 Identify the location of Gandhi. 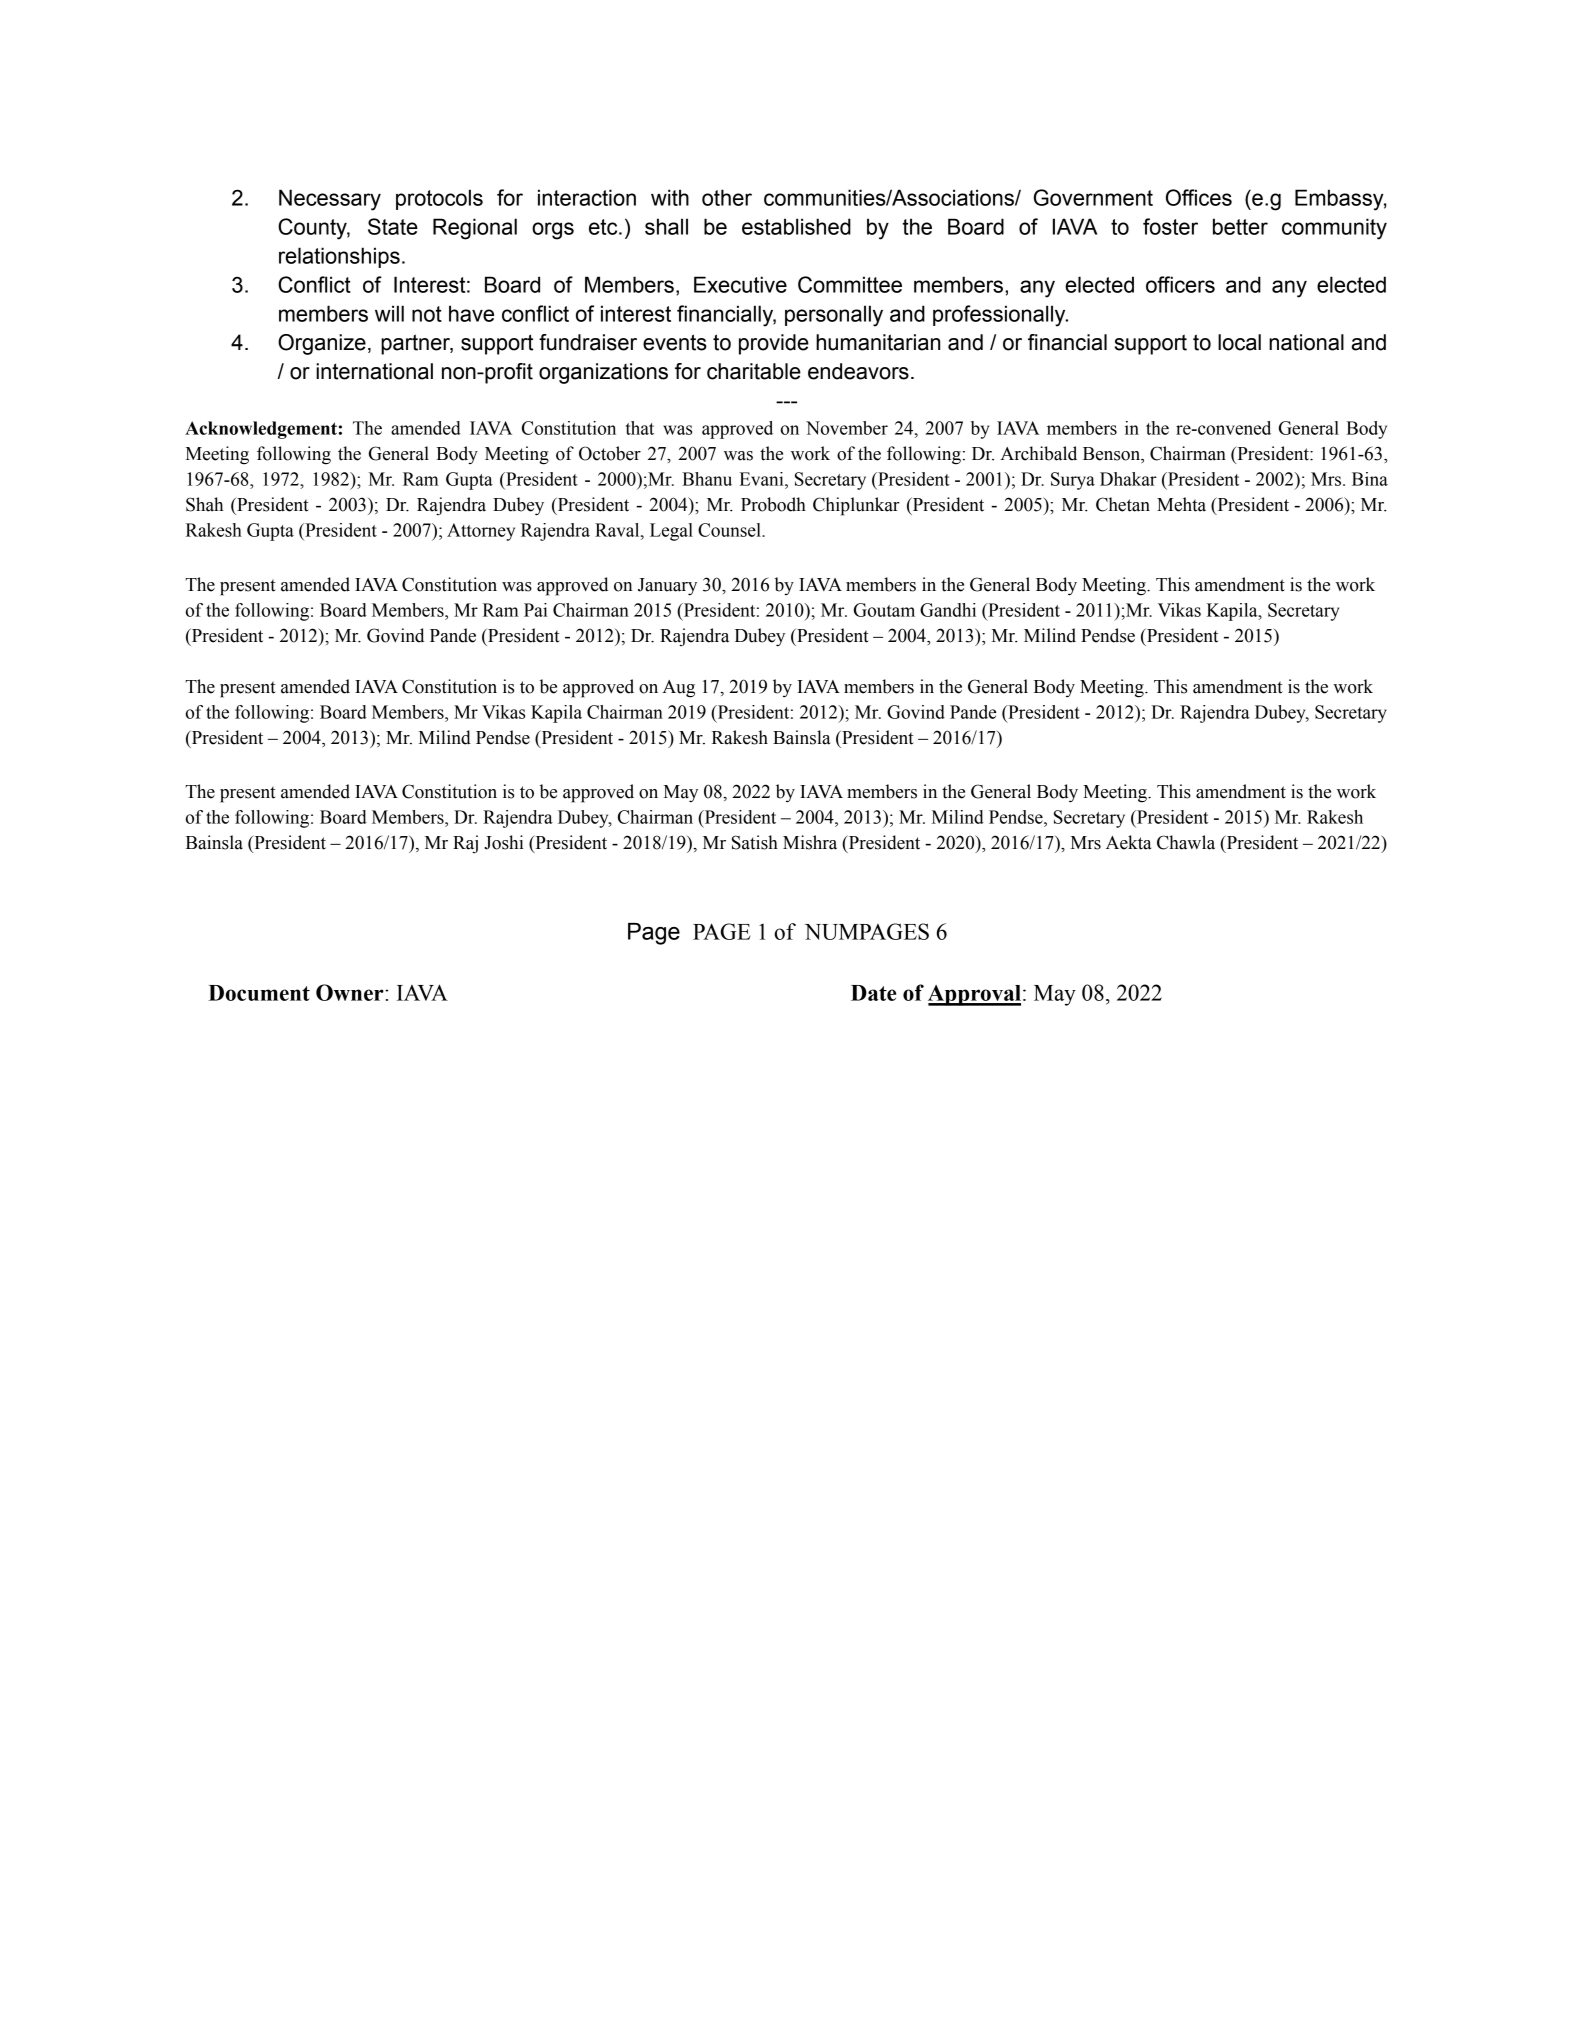
(948, 610).
